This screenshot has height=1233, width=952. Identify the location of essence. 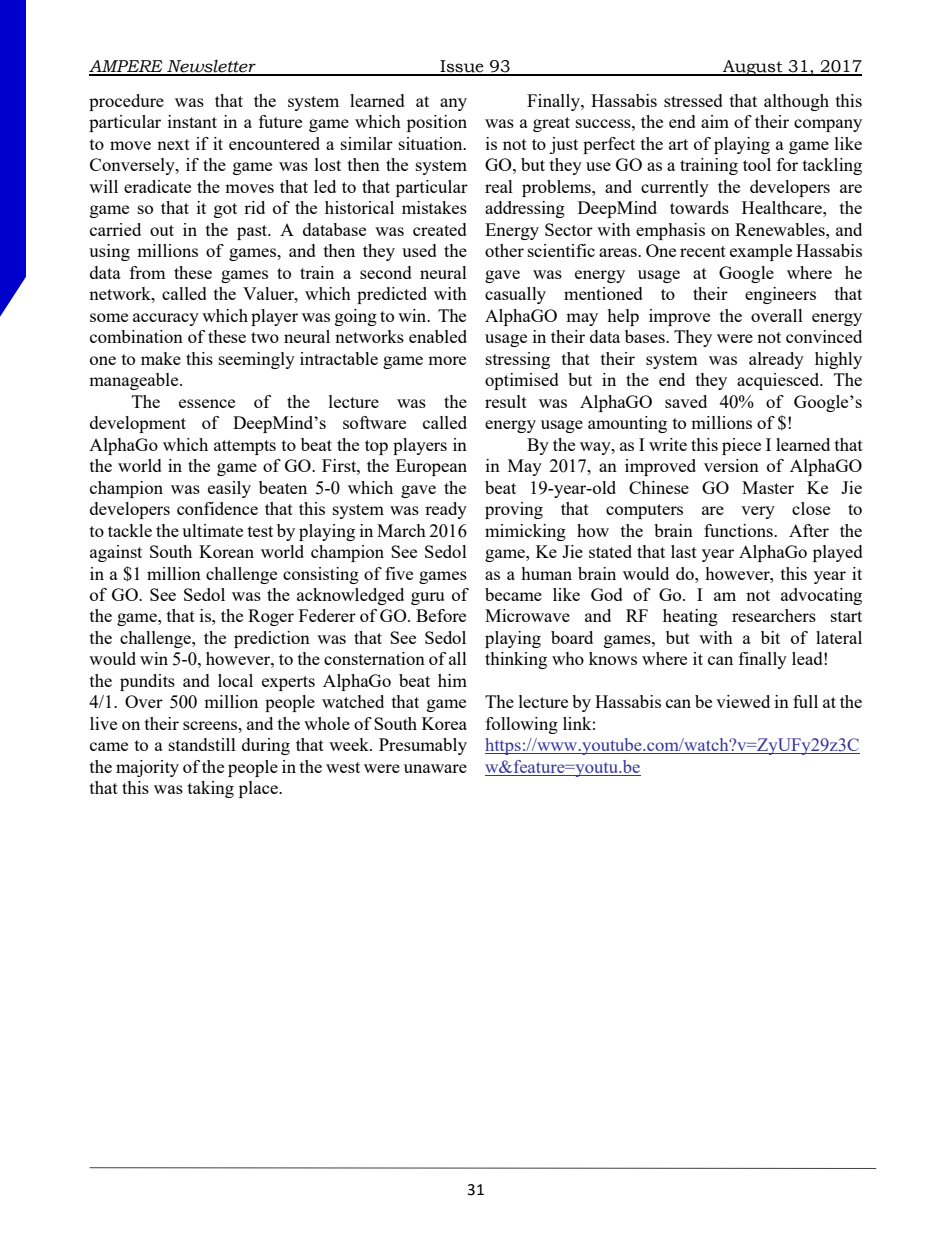
(207, 403).
